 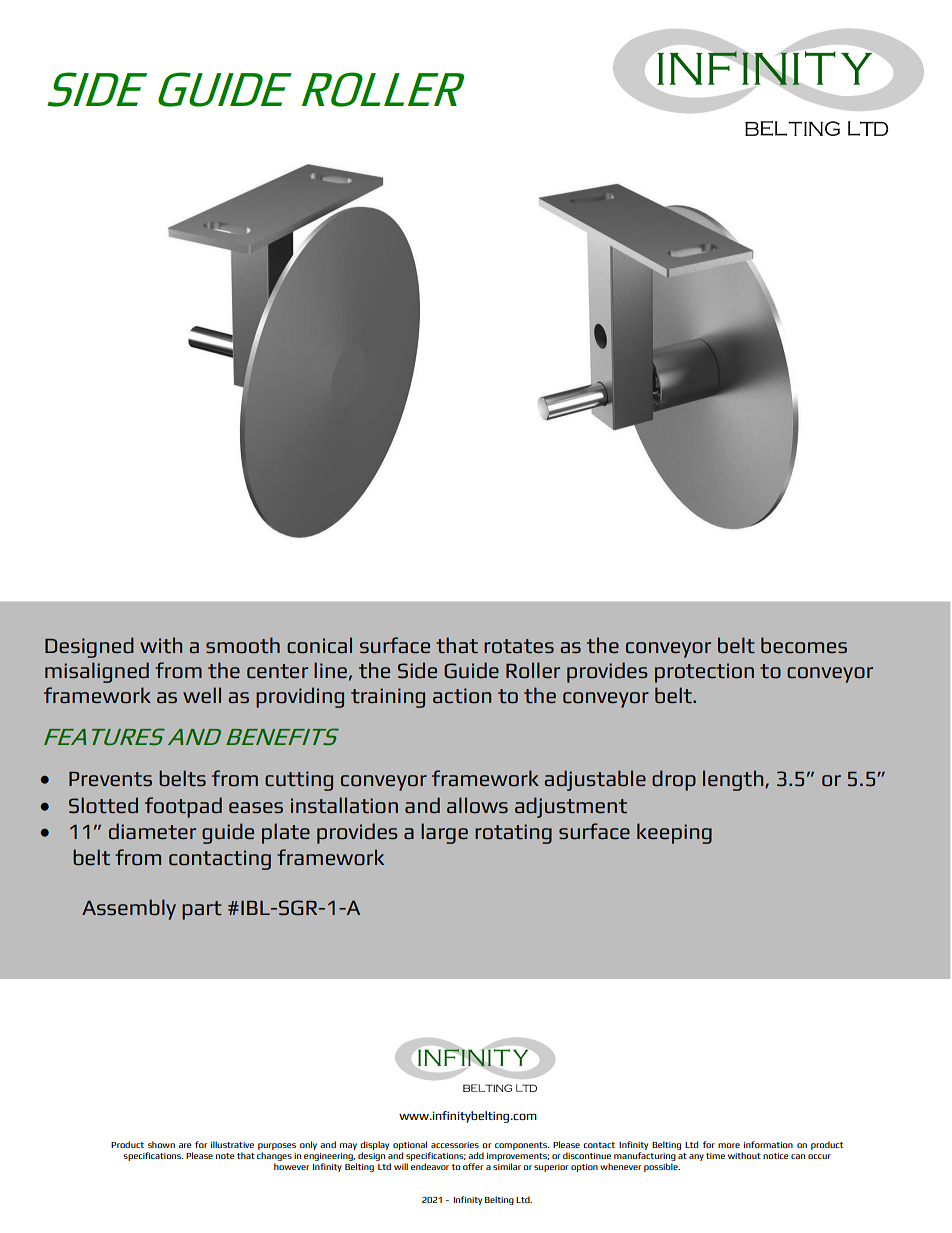 I want to click on information, so click(x=768, y=1144).
